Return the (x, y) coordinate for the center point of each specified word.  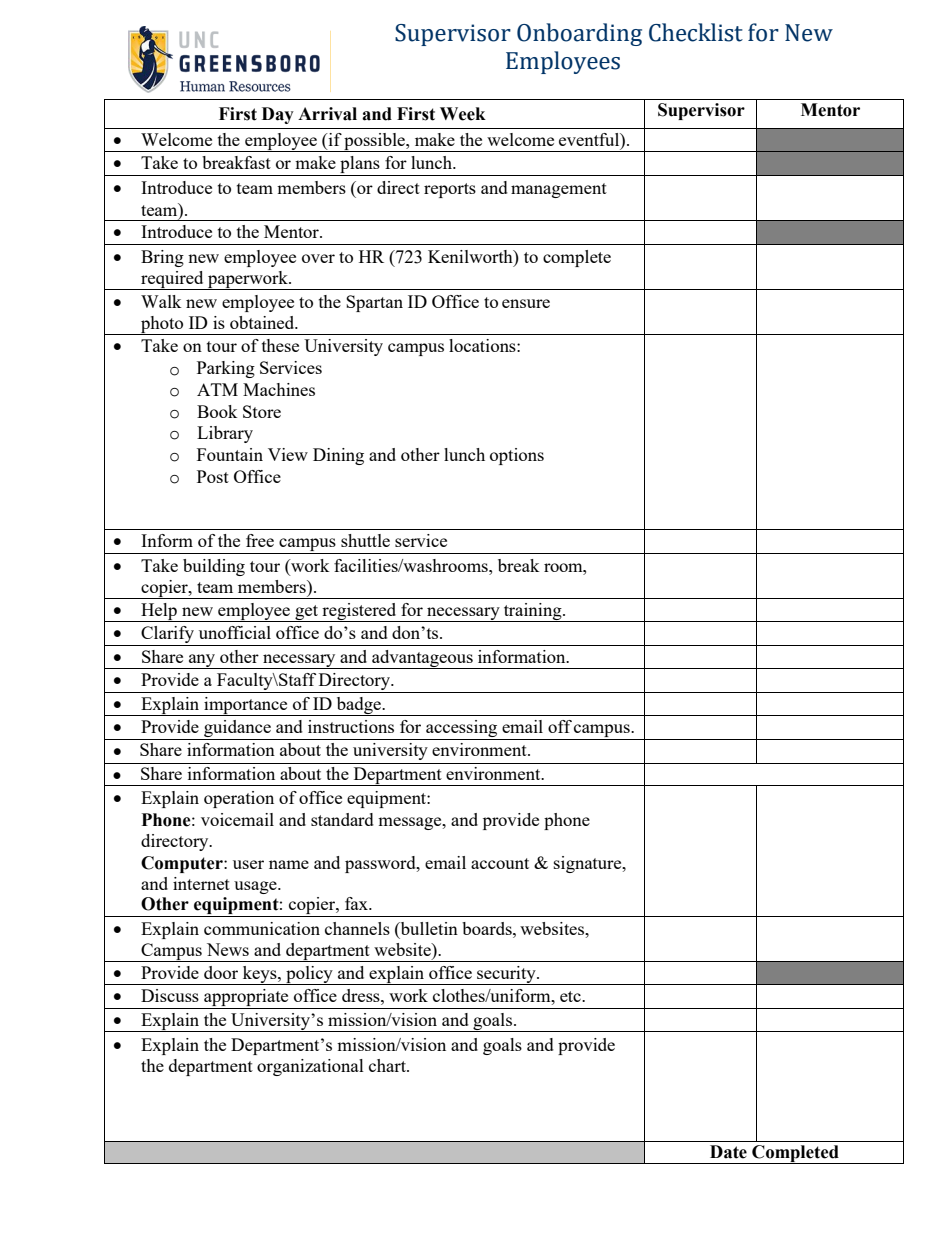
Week (463, 114)
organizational (310, 1067)
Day (278, 115)
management (559, 190)
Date (728, 1152)
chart (388, 1065)
